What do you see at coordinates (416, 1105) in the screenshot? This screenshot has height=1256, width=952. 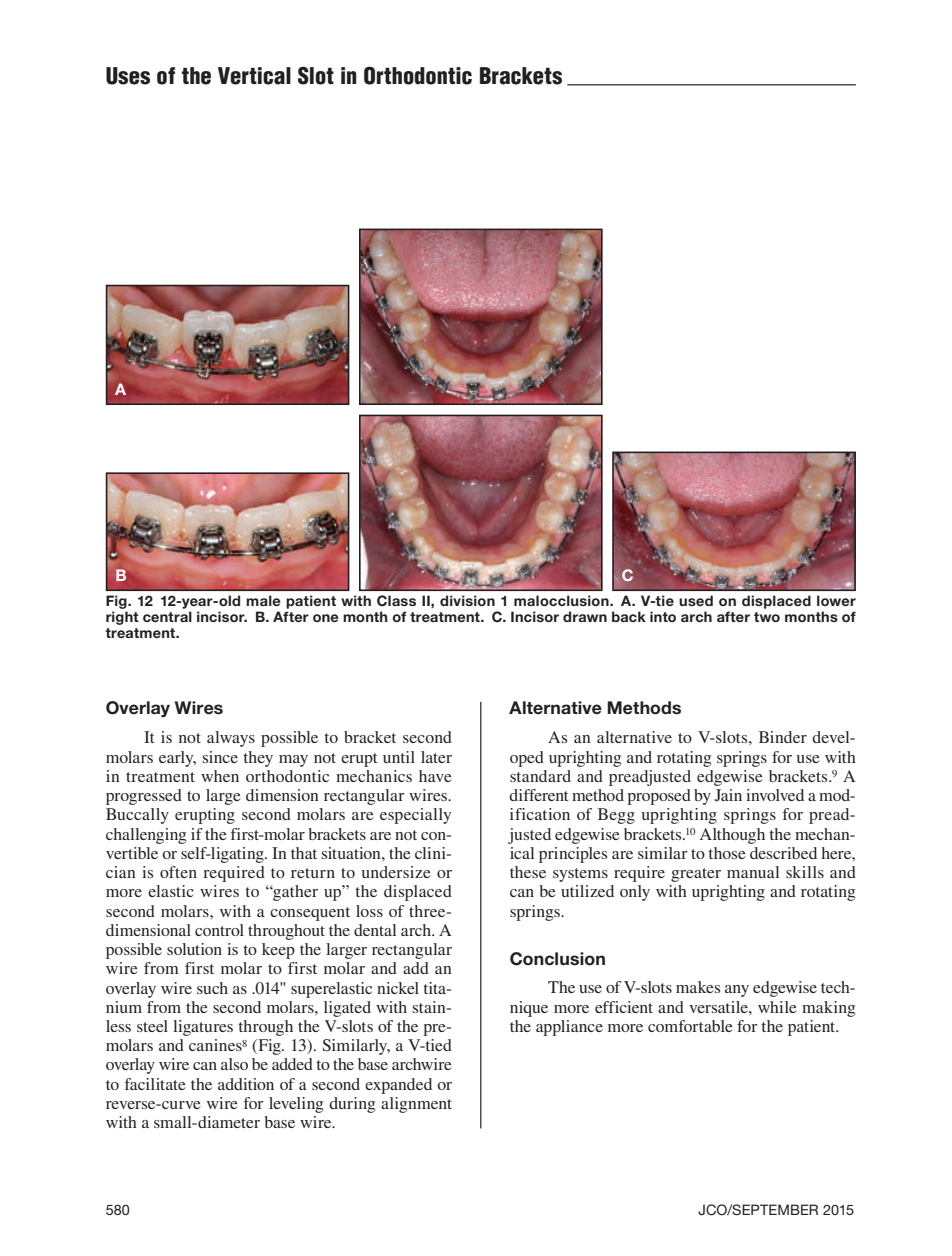 I see `alignment` at bounding box center [416, 1105].
